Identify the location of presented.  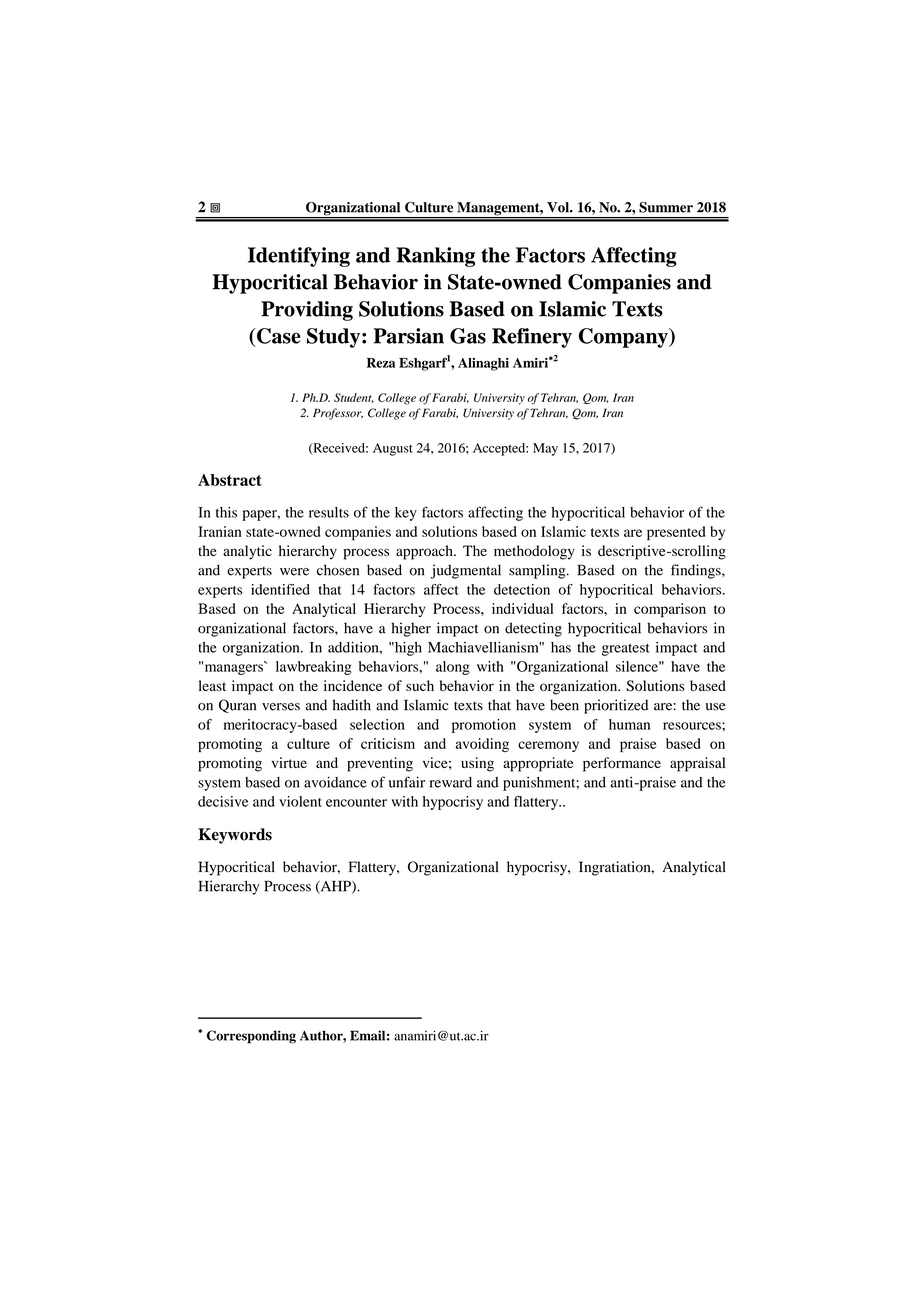
(676, 533).
